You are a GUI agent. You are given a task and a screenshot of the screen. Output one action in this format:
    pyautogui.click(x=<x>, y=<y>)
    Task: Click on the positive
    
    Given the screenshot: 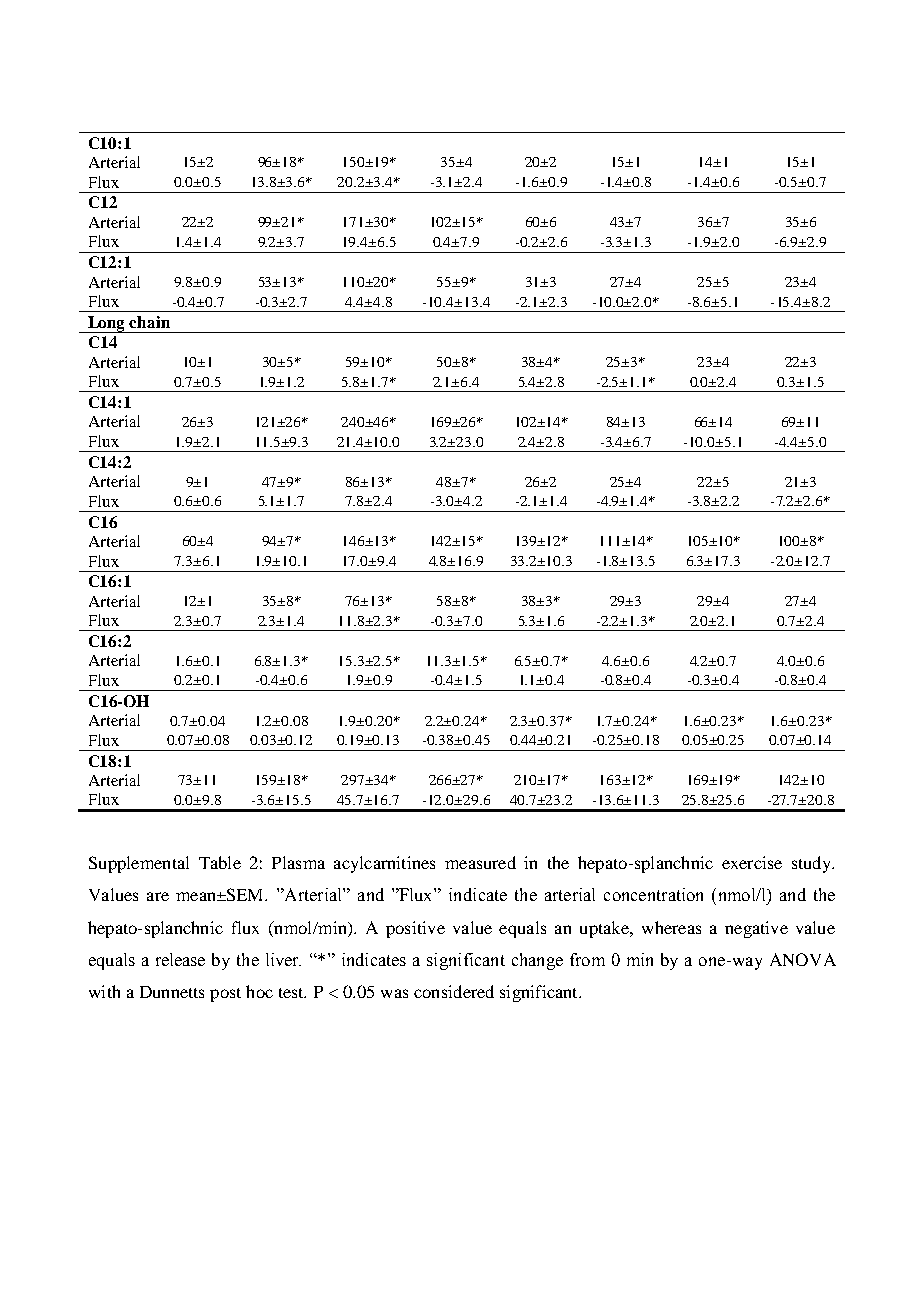 What is the action you would take?
    pyautogui.click(x=415, y=929)
